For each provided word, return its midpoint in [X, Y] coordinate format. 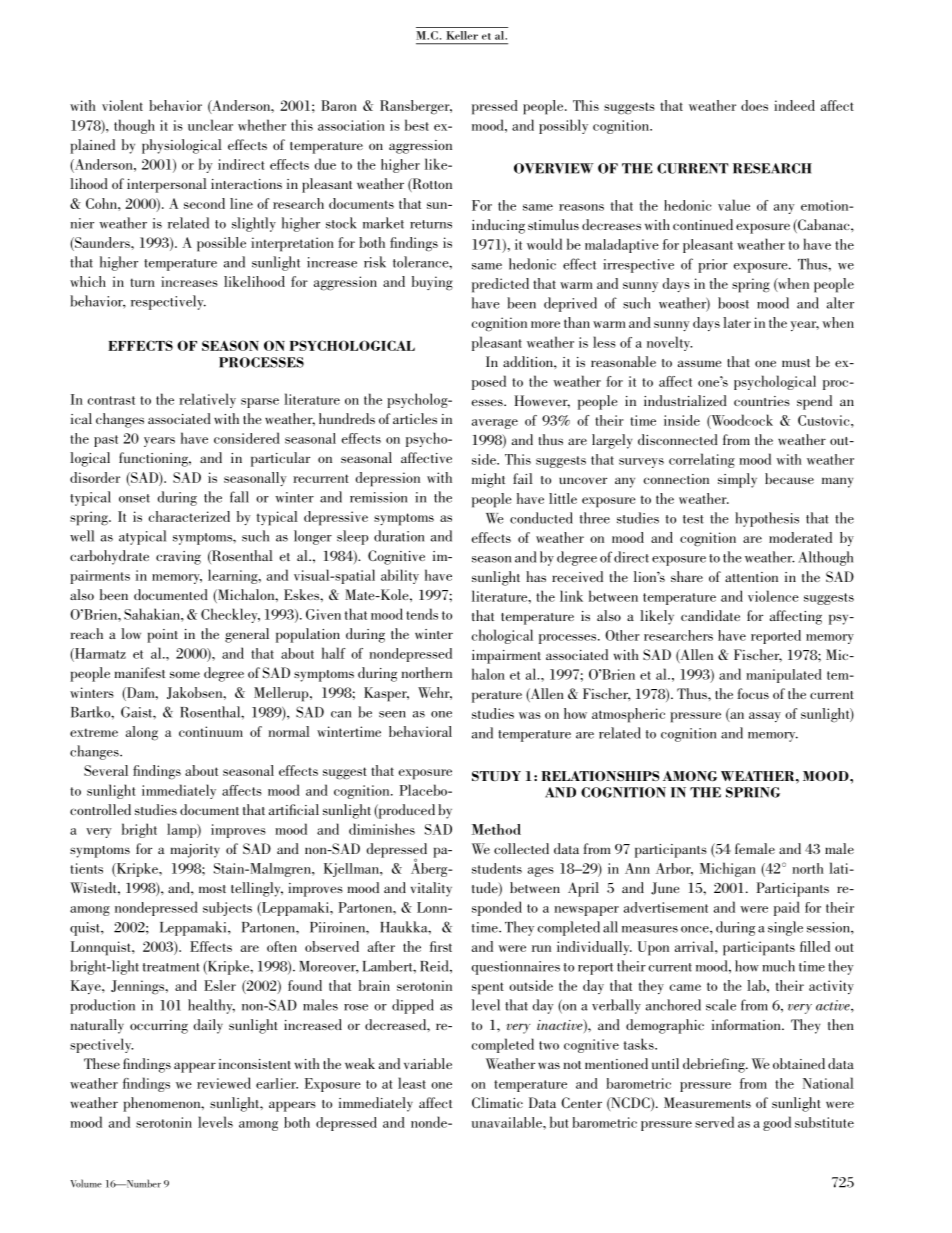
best [417, 125]
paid [787, 908]
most [212, 889]
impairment [506, 657]
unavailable [508, 1122]
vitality [431, 889]
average [495, 424]
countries [762, 401]
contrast [111, 400]
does [754, 105]
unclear [210, 125]
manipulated [784, 676]
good [777, 1123]
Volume [86, 1183]
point [162, 636]
